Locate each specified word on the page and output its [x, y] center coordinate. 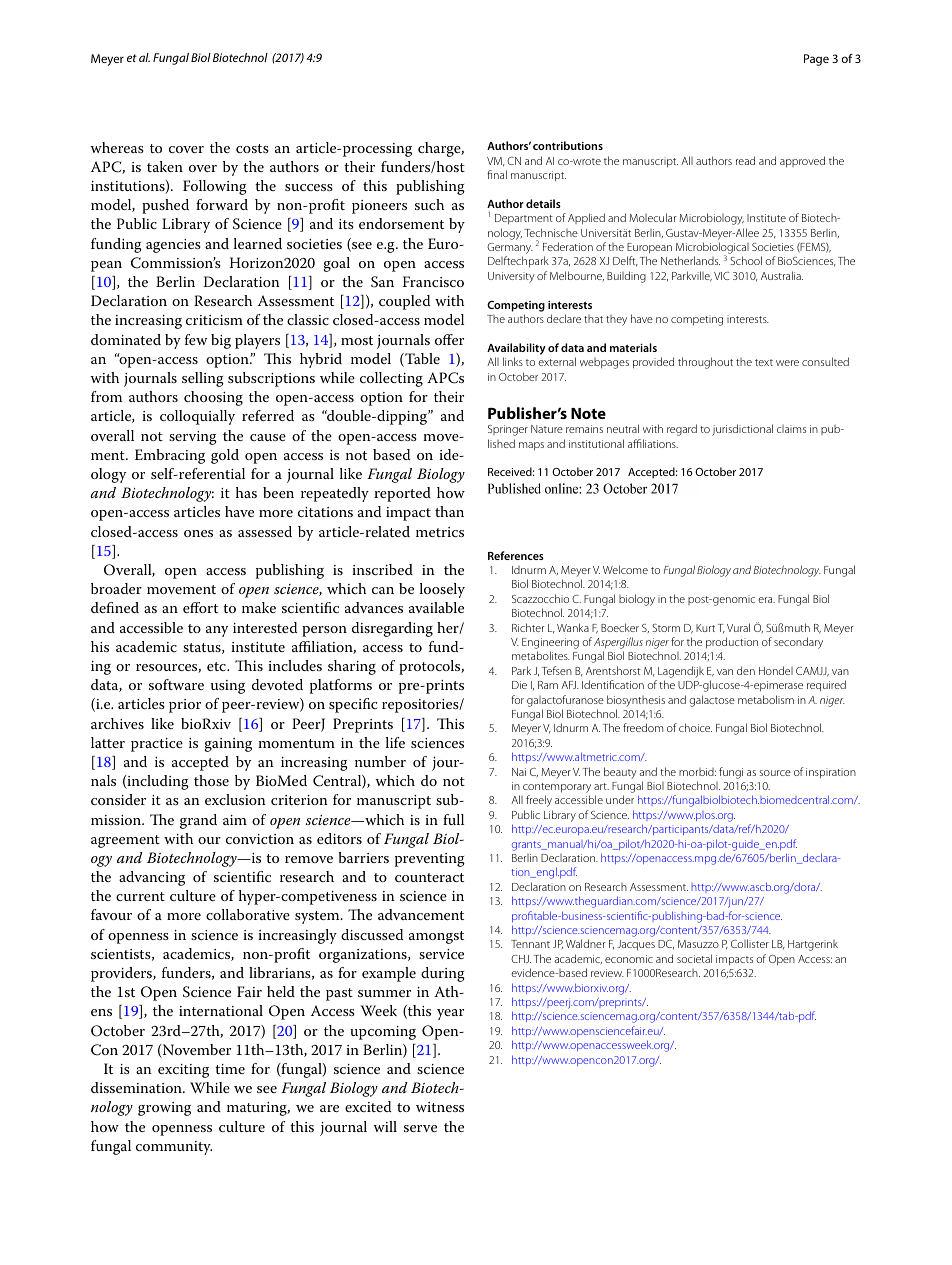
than [449, 511]
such [429, 204]
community [174, 1148]
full [453, 819]
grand [198, 821]
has [246, 492]
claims [791, 429]
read [745, 160]
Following [215, 187]
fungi [731, 773]
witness [440, 1107]
